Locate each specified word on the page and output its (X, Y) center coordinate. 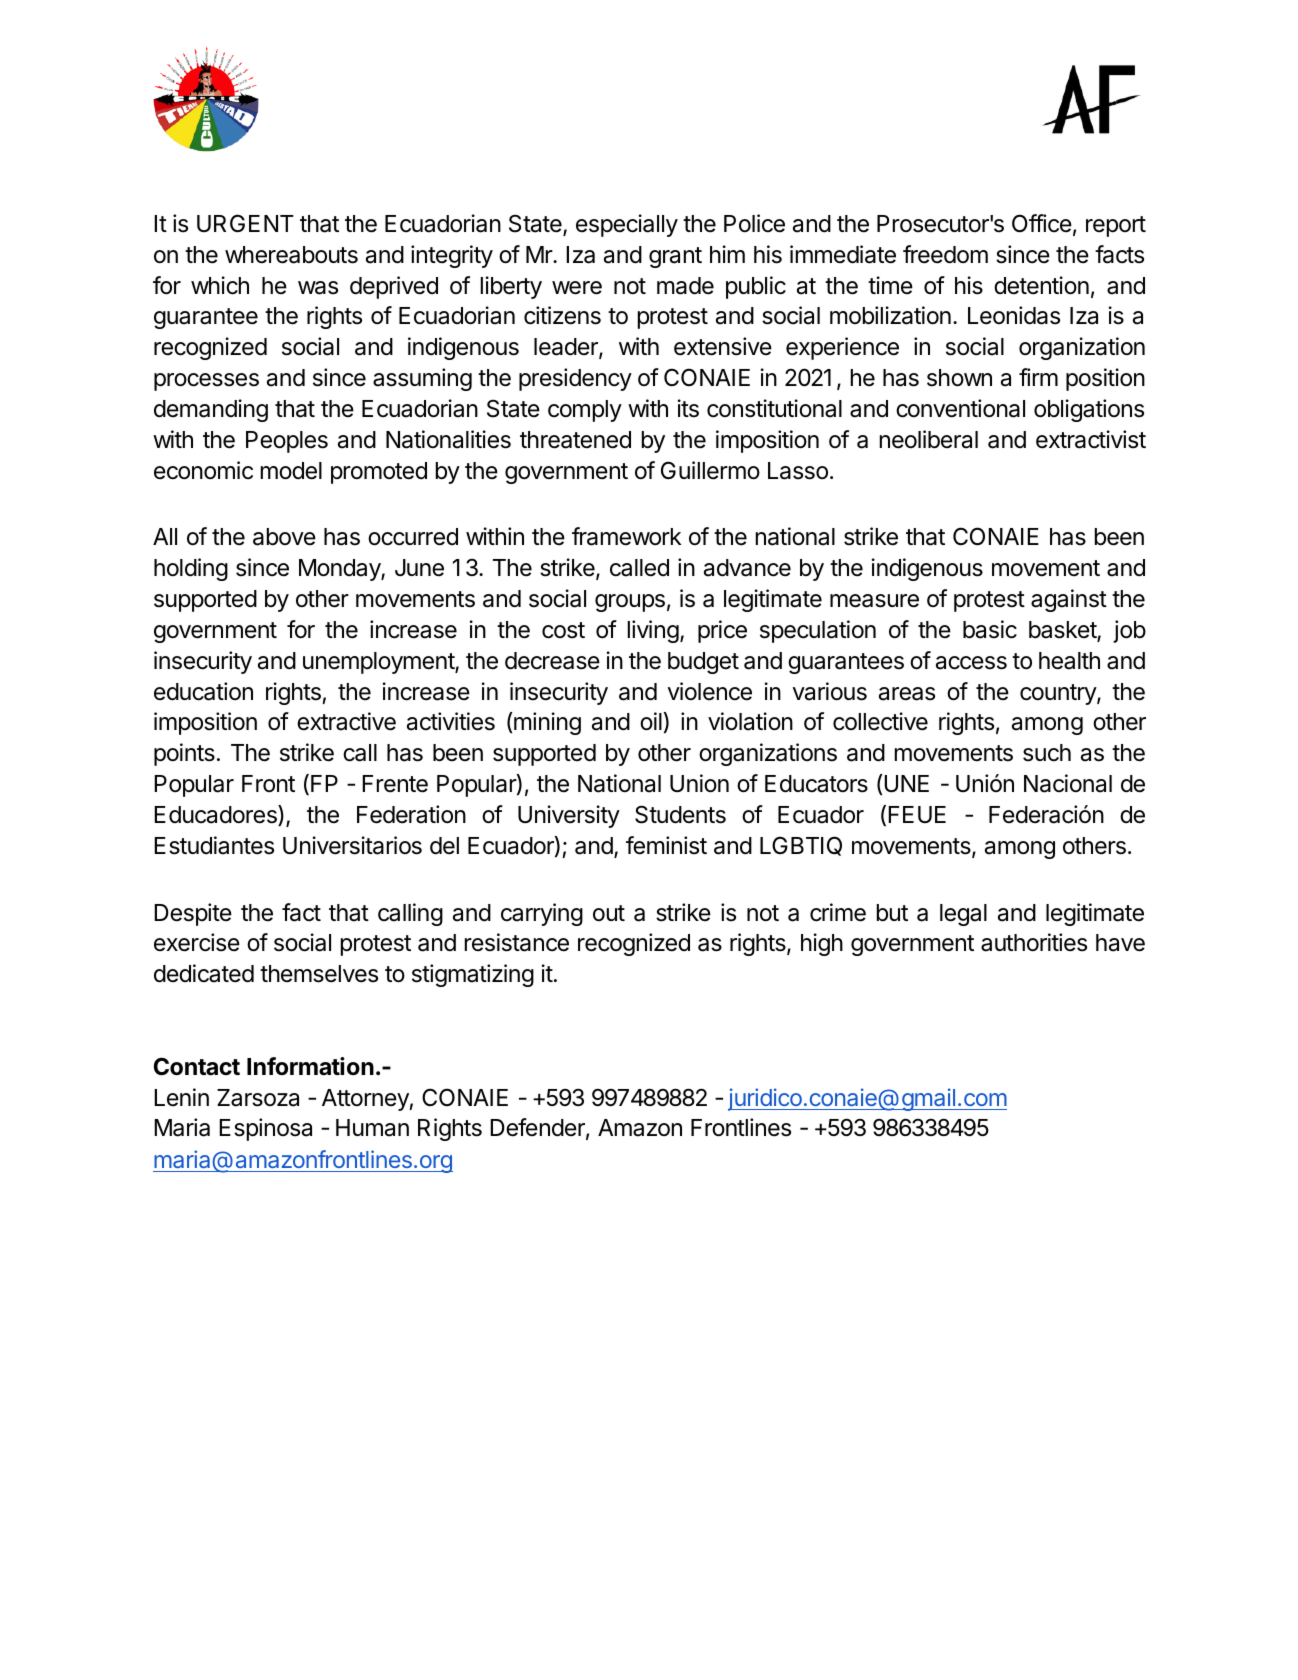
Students (680, 814)
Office (1042, 223)
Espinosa (265, 1129)
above (284, 537)
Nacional (1068, 783)
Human (372, 1128)
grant (675, 257)
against (1069, 600)
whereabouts (291, 255)
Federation (411, 814)
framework (626, 536)
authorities (1034, 942)
